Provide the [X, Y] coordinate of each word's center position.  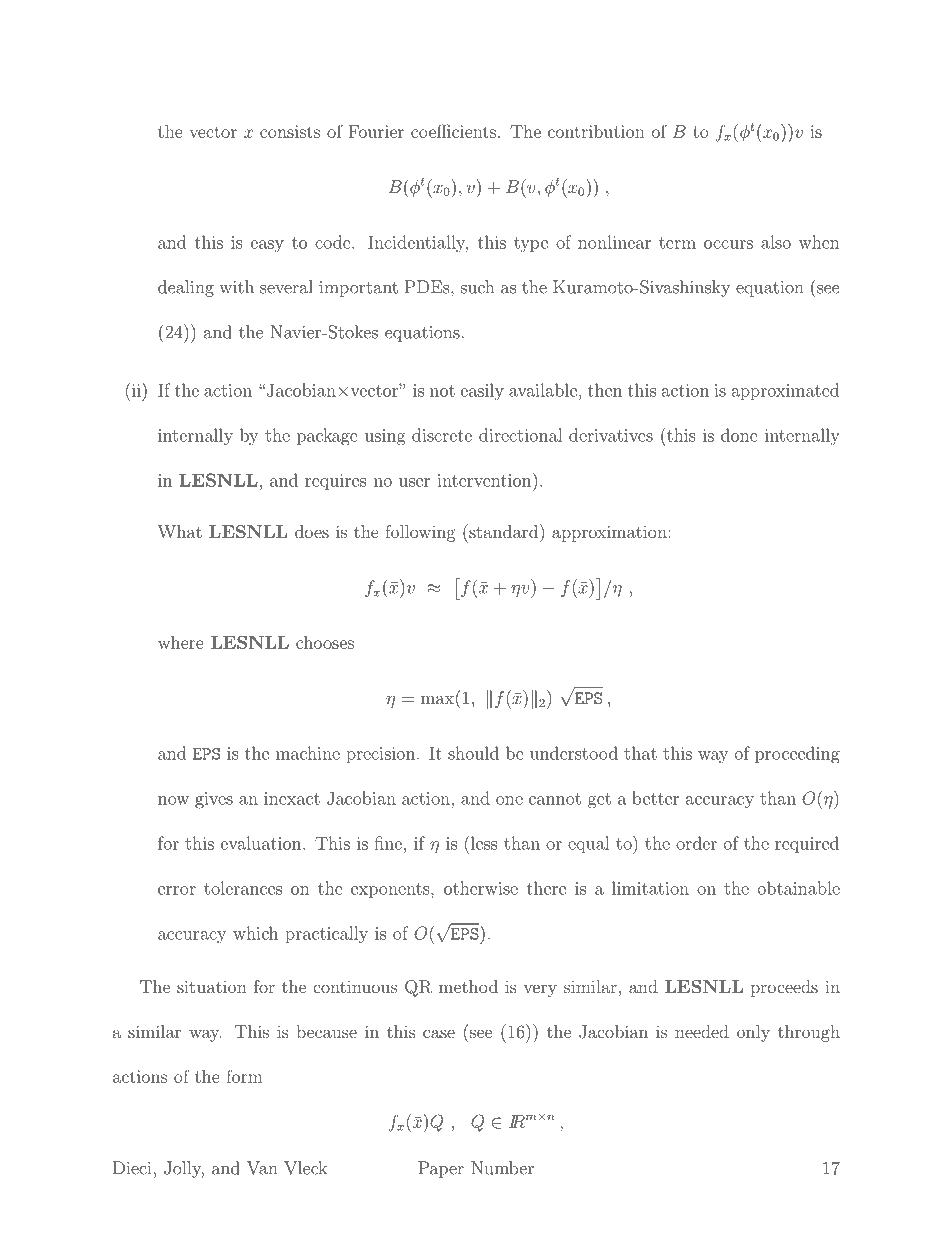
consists [290, 131]
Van [262, 1168]
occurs [728, 244]
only [753, 1033]
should [473, 753]
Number [502, 1168]
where [181, 642]
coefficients [453, 131]
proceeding [797, 755]
